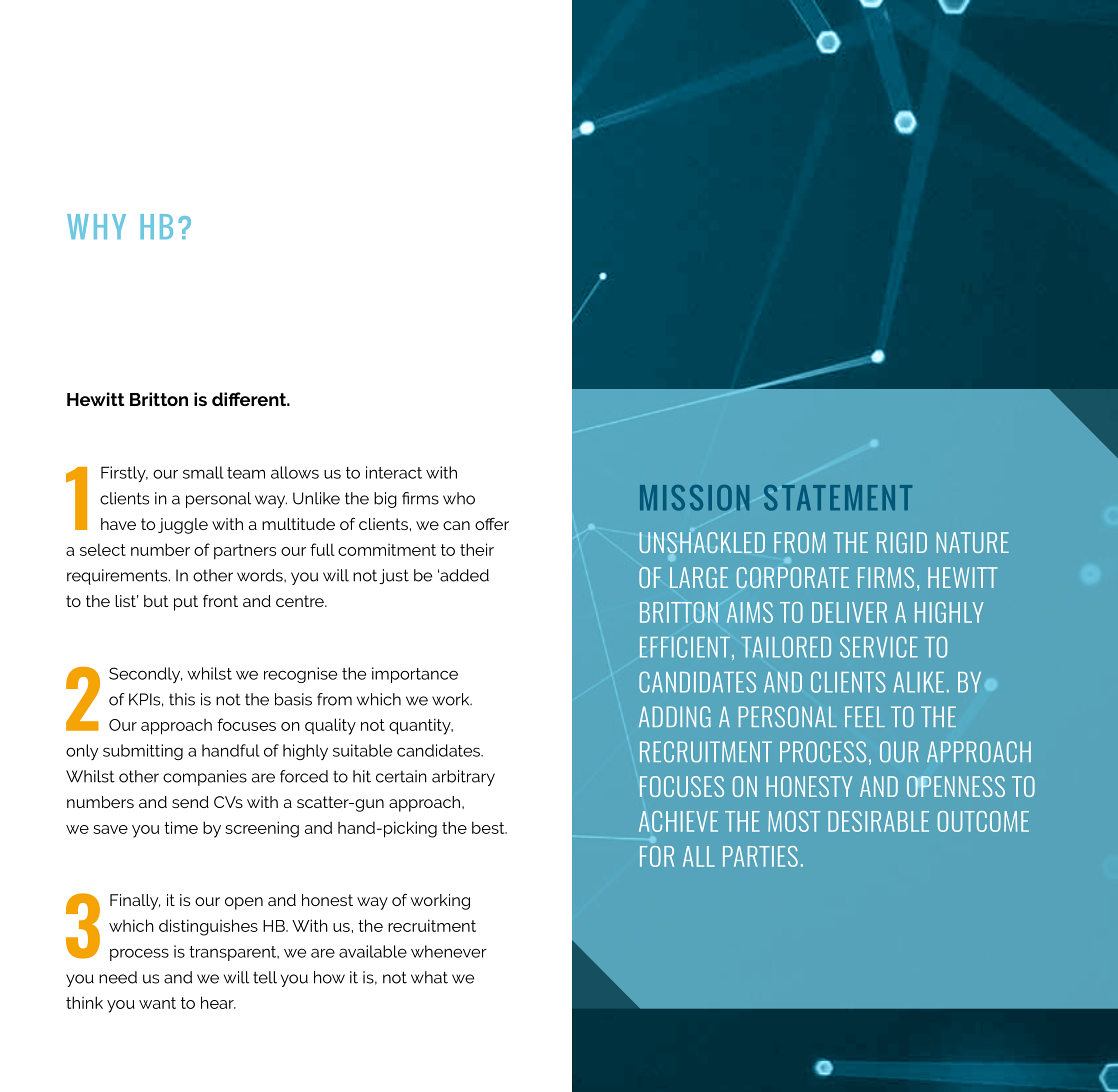 This screenshot has height=1092, width=1118. Describe the element at coordinates (459, 498) in the screenshot. I see `who` at that location.
